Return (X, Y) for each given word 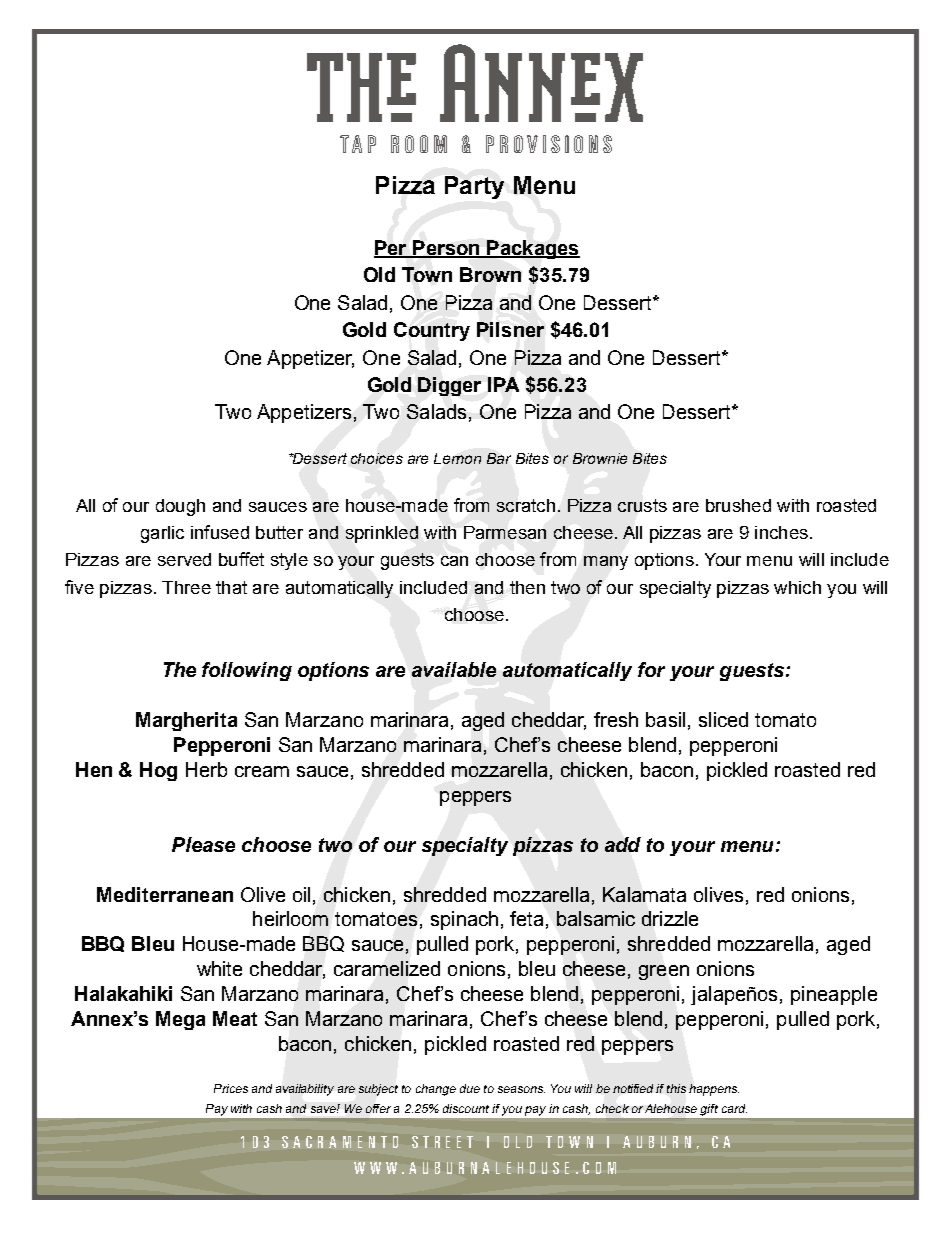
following (247, 671)
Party (474, 187)
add (623, 844)
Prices (231, 1088)
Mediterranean (165, 894)
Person (446, 248)
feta (526, 918)
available (454, 669)
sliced (723, 719)
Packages (532, 249)
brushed (738, 505)
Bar (499, 458)
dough (180, 507)
